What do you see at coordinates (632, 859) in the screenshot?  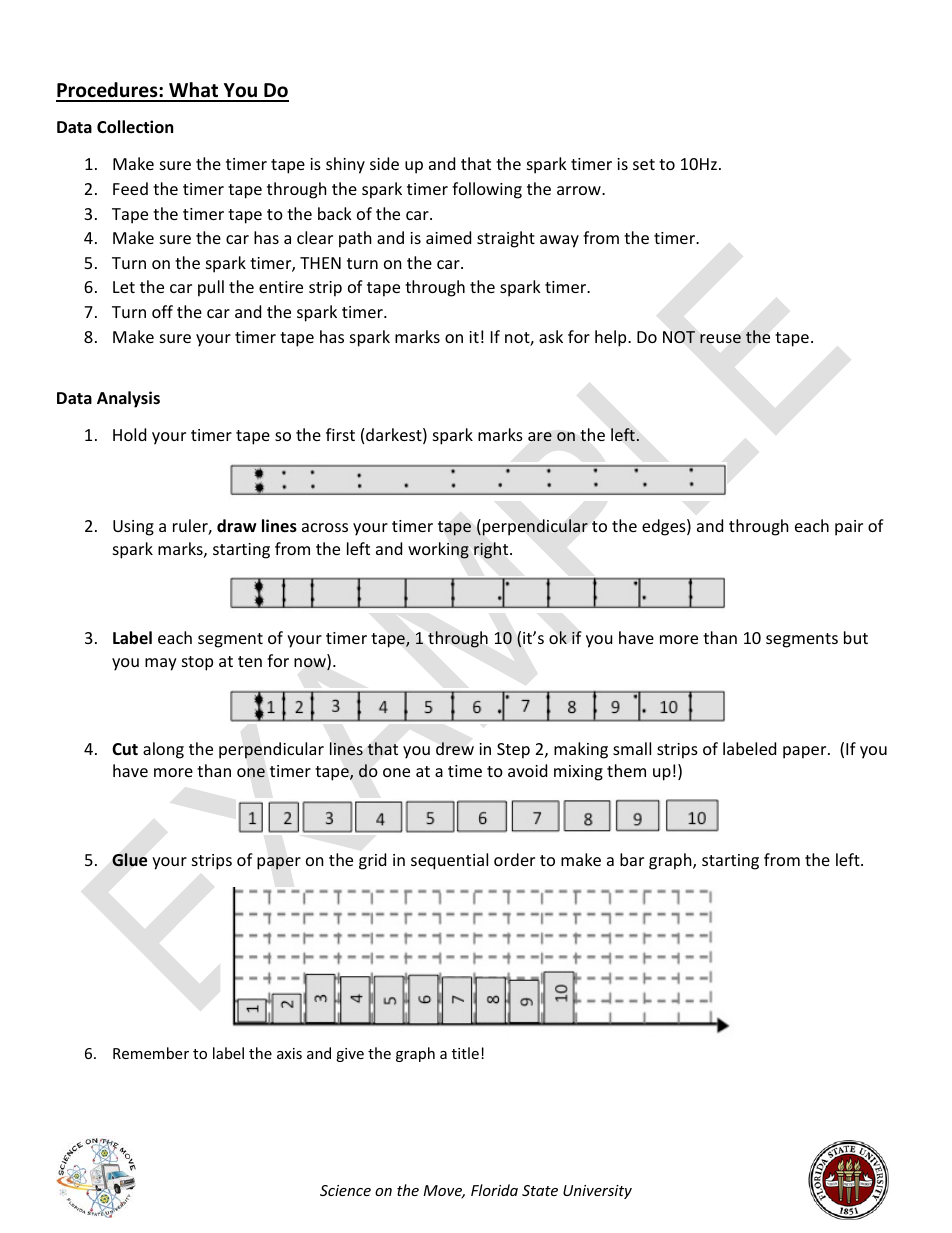 I see `bar` at bounding box center [632, 859].
